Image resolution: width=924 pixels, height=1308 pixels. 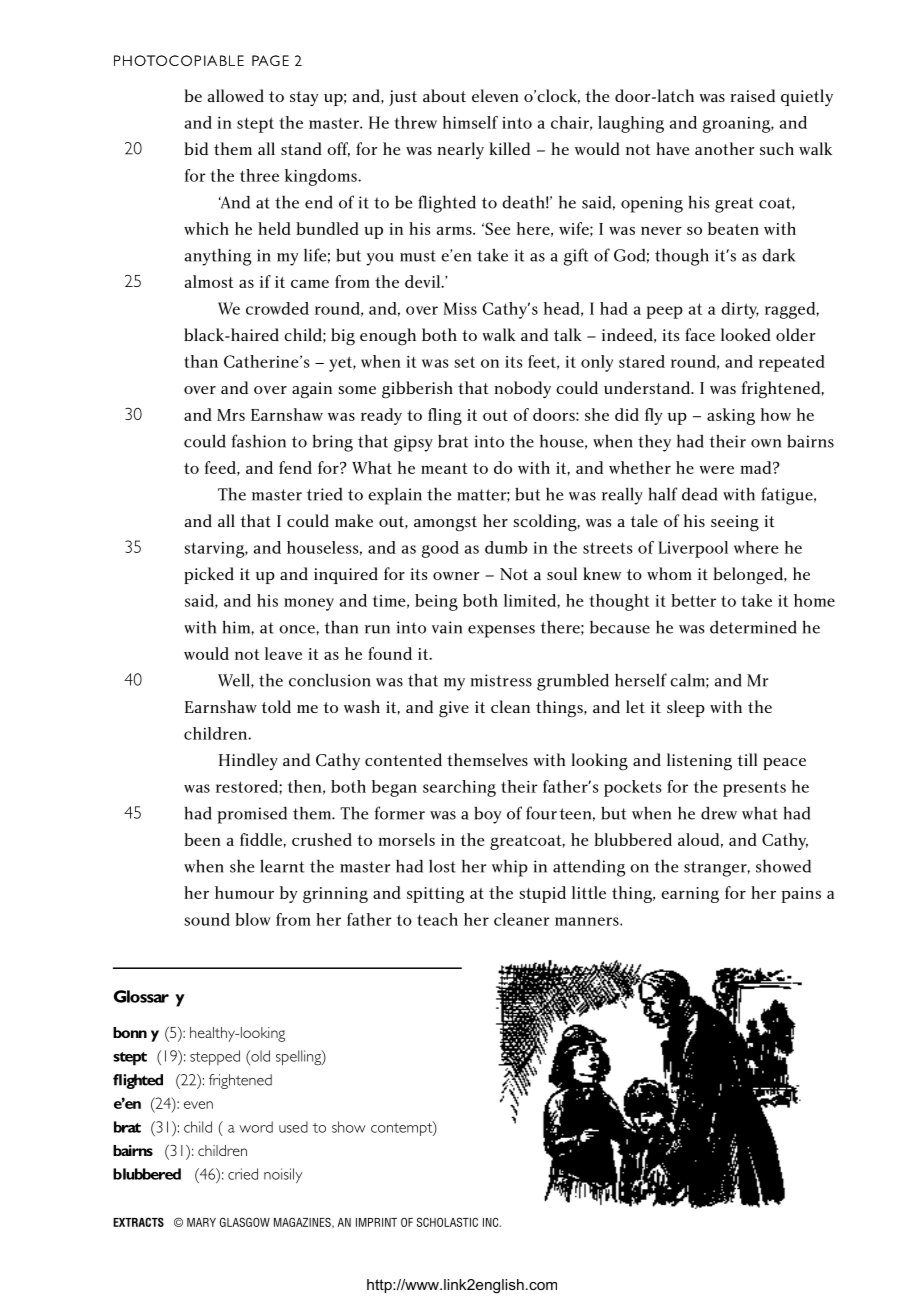 I want to click on seeing, so click(x=735, y=523).
